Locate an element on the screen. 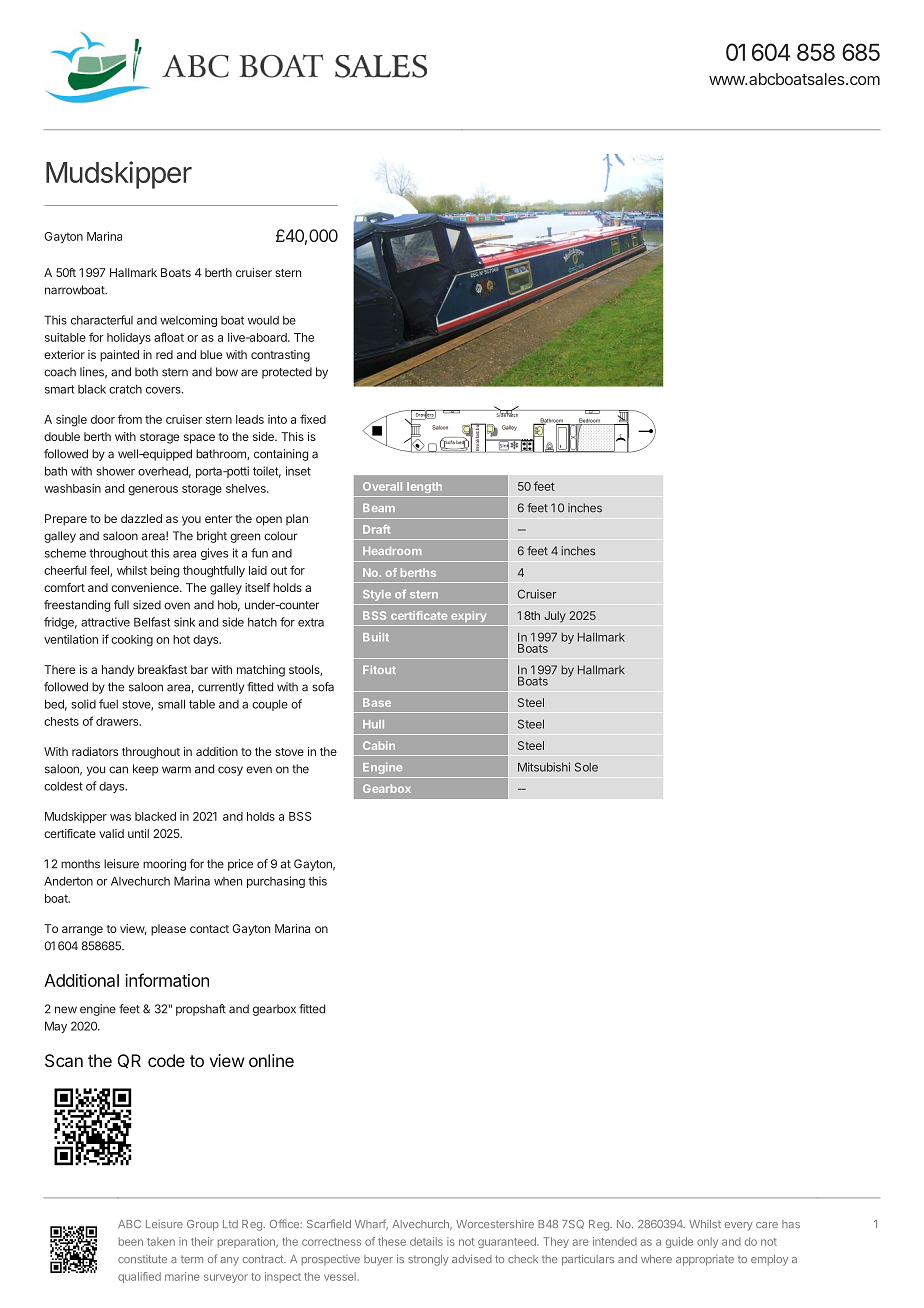 This screenshot has height=1308, width=924. July is located at coordinates (555, 617).
